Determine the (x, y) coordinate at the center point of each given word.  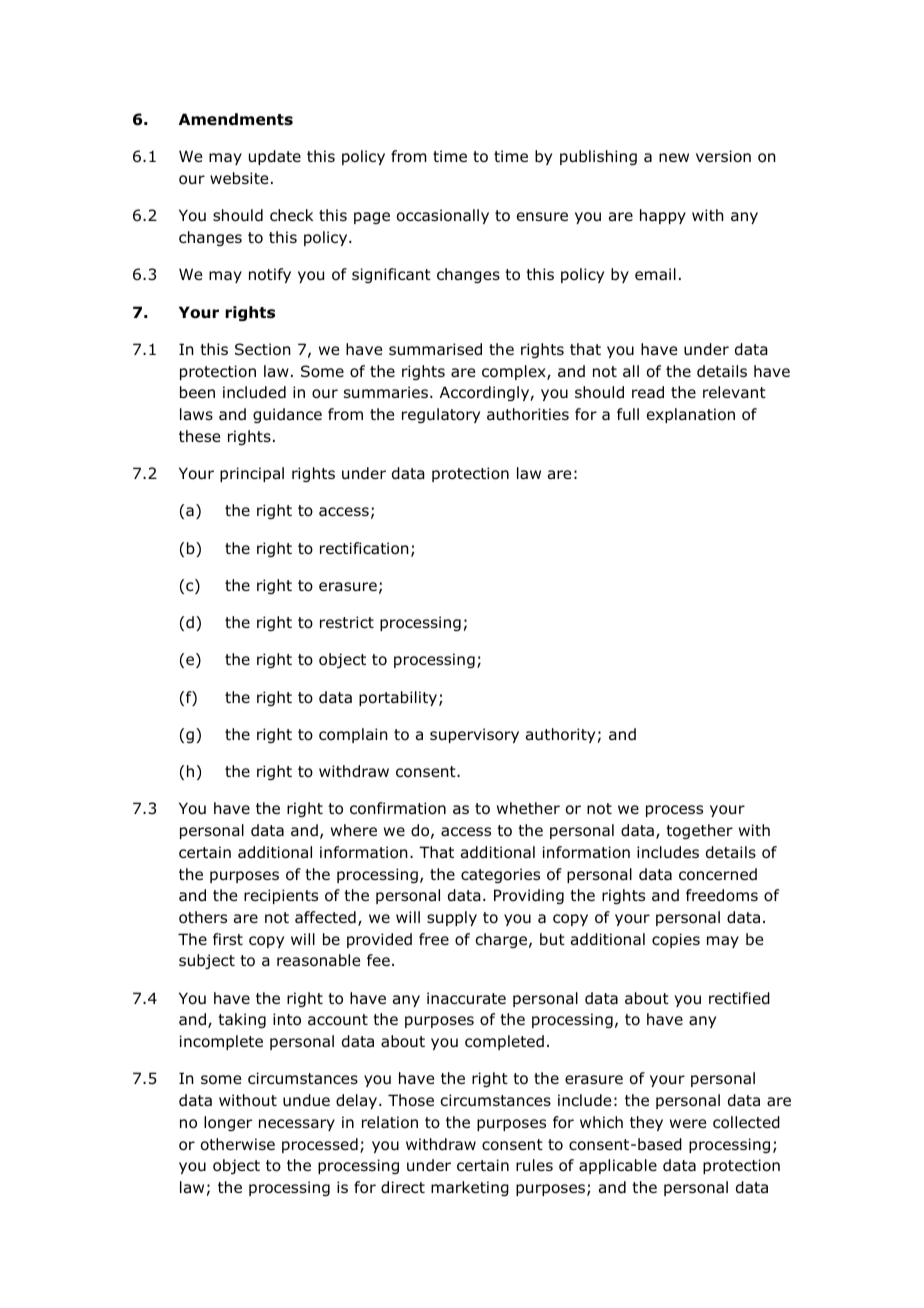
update (275, 157)
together (699, 831)
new (674, 157)
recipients (281, 896)
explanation (691, 415)
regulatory (441, 415)
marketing (470, 1188)
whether (528, 808)
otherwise (238, 1144)
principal (252, 474)
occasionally (443, 216)
